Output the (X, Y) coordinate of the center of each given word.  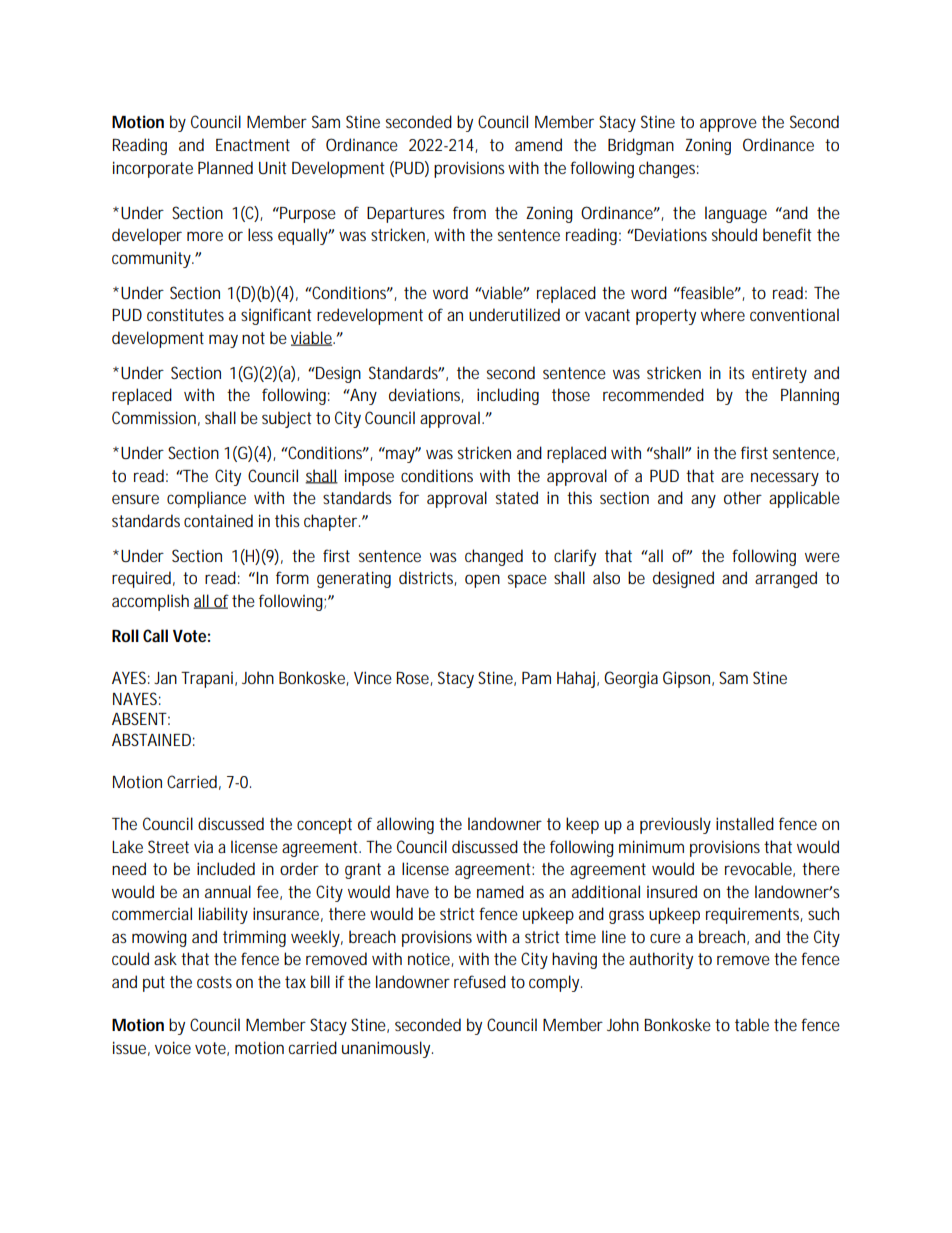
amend (538, 144)
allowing (405, 825)
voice (173, 1047)
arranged (786, 579)
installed (745, 823)
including (508, 396)
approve (728, 125)
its (737, 372)
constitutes (185, 314)
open (482, 581)
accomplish (150, 602)
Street (168, 846)
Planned (225, 167)
